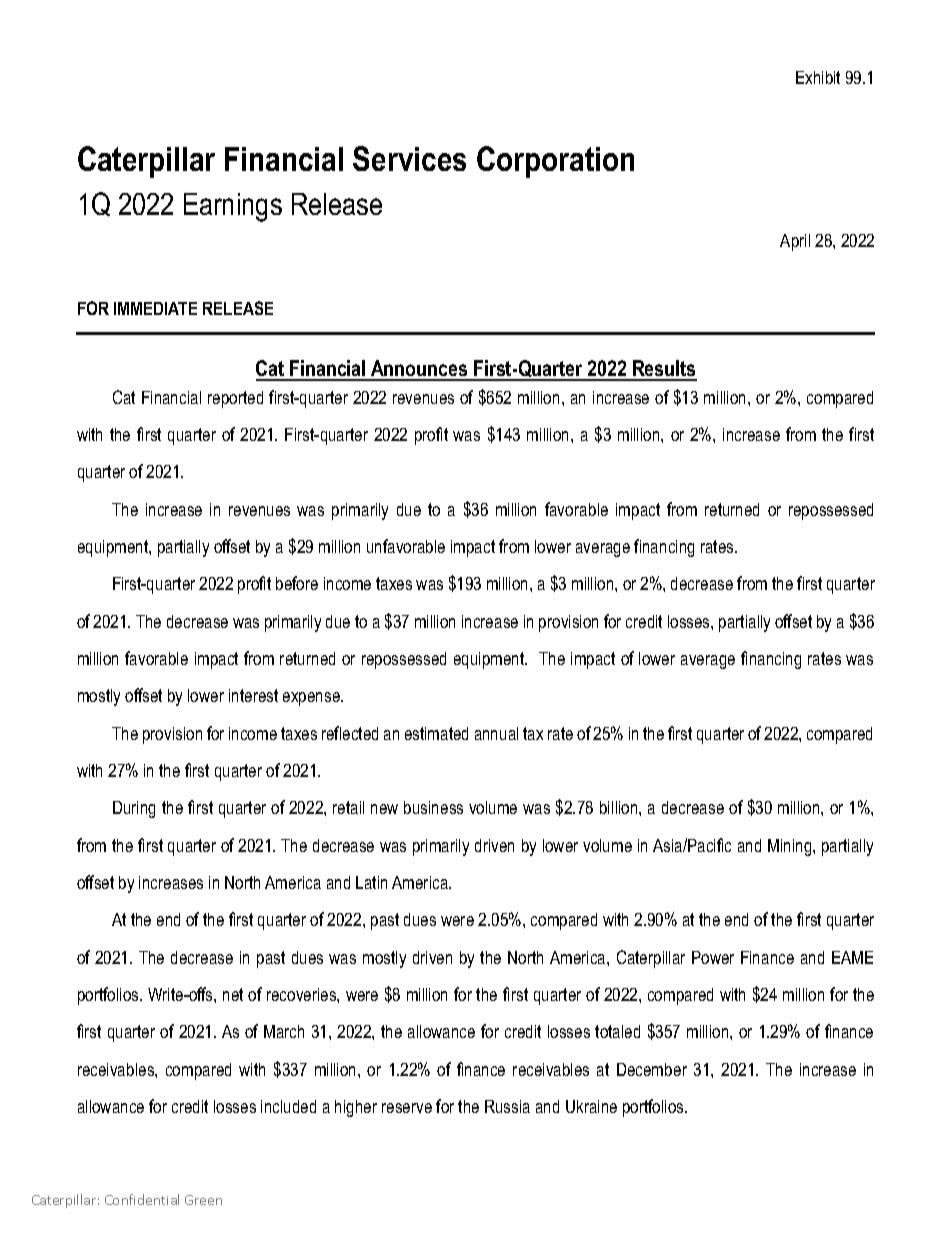 This screenshot has height=1233, width=952. What do you see at coordinates (496, 733) in the screenshot?
I see `annual` at bounding box center [496, 733].
